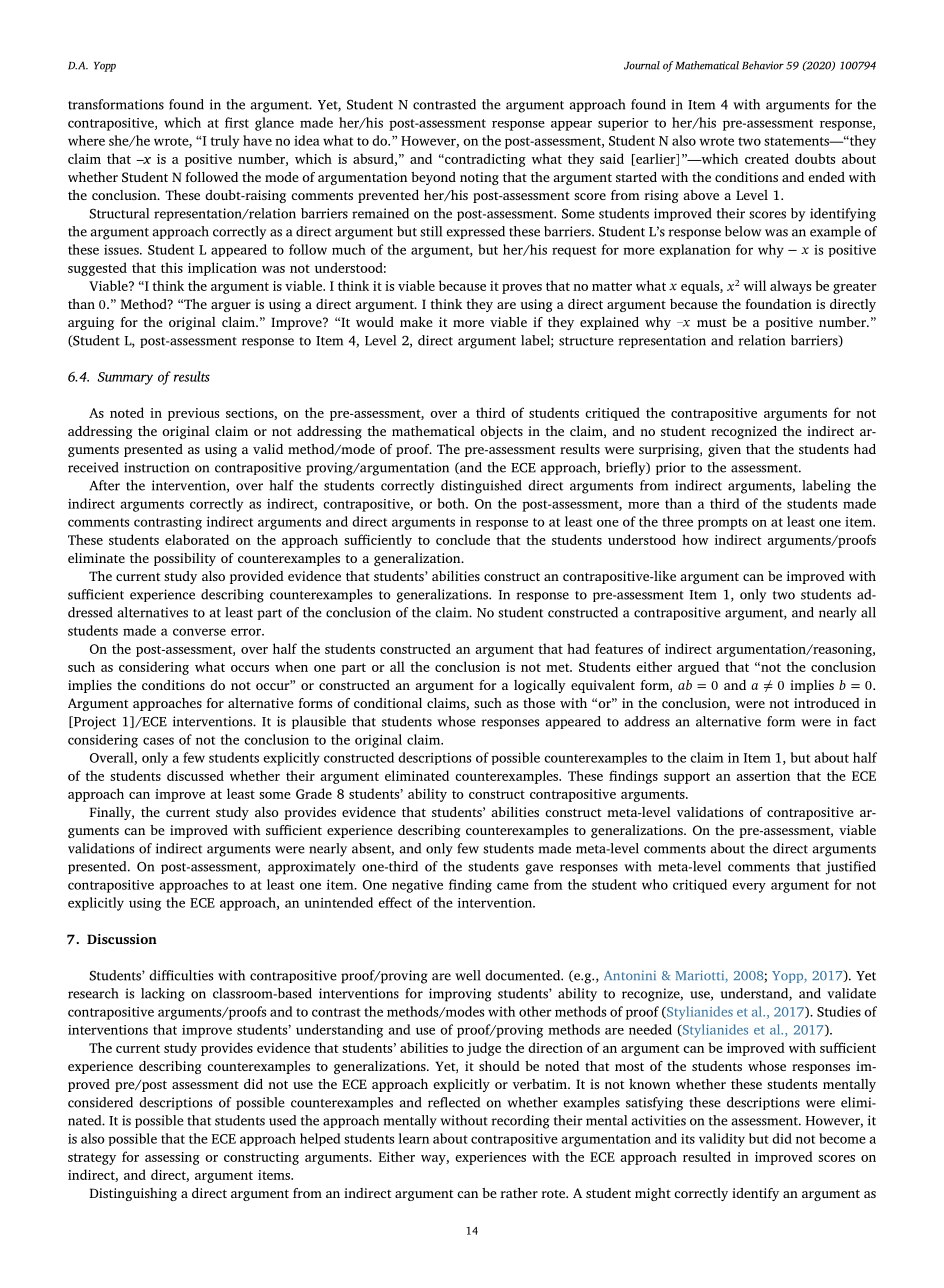  I want to click on truly, so click(224, 142).
